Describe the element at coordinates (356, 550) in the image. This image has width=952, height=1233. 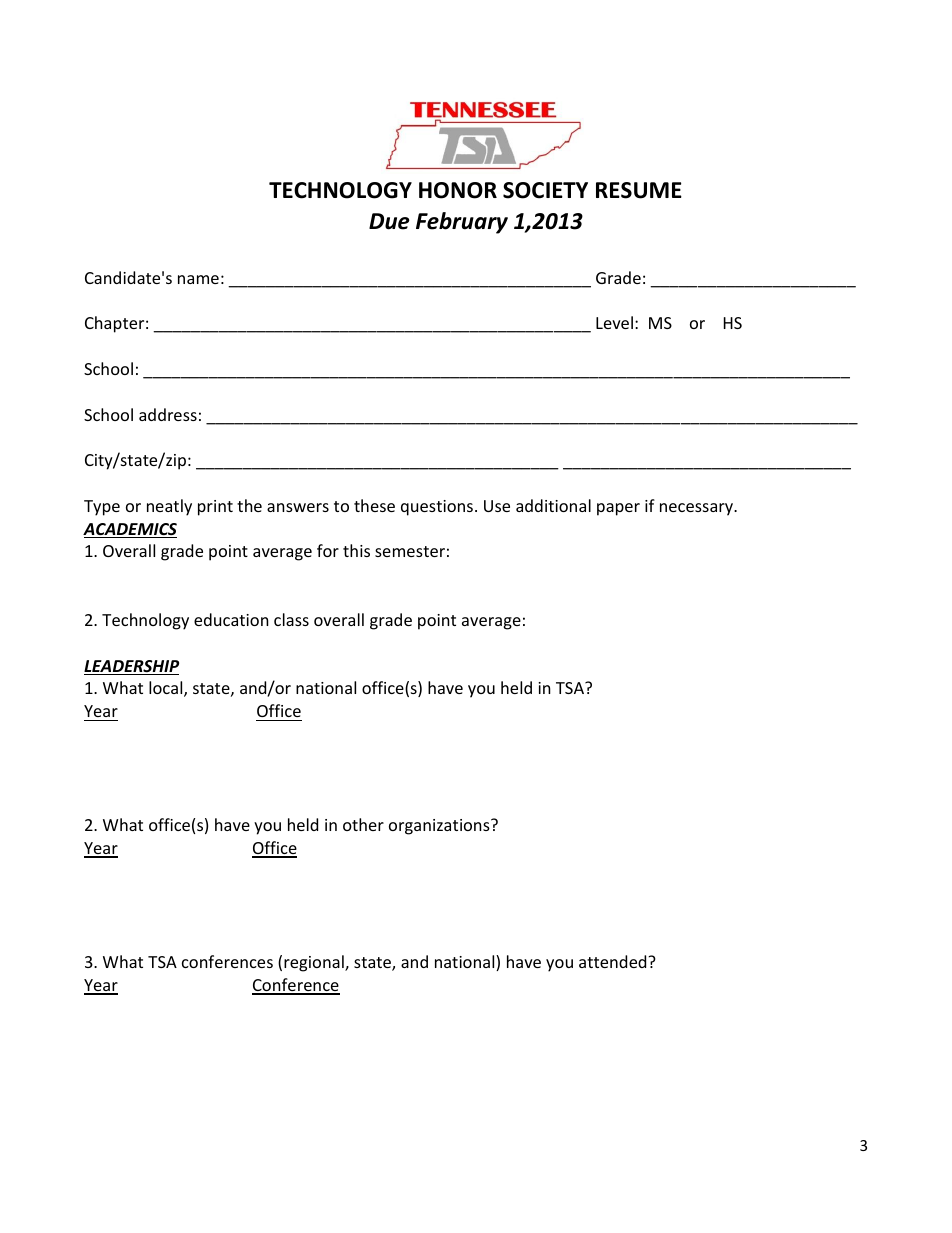
I see `this` at that location.
